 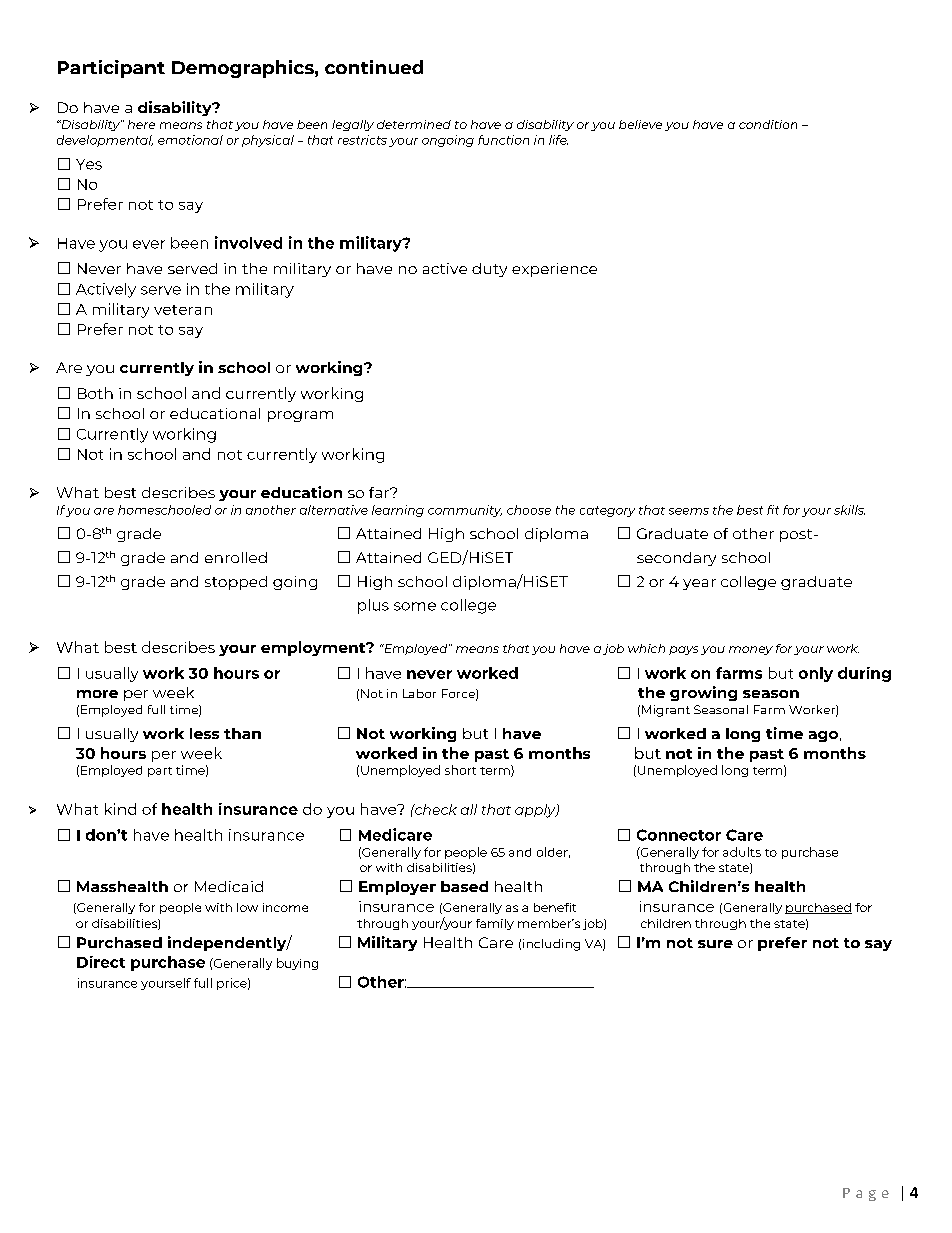 I want to click on veteran, so click(x=183, y=310).
